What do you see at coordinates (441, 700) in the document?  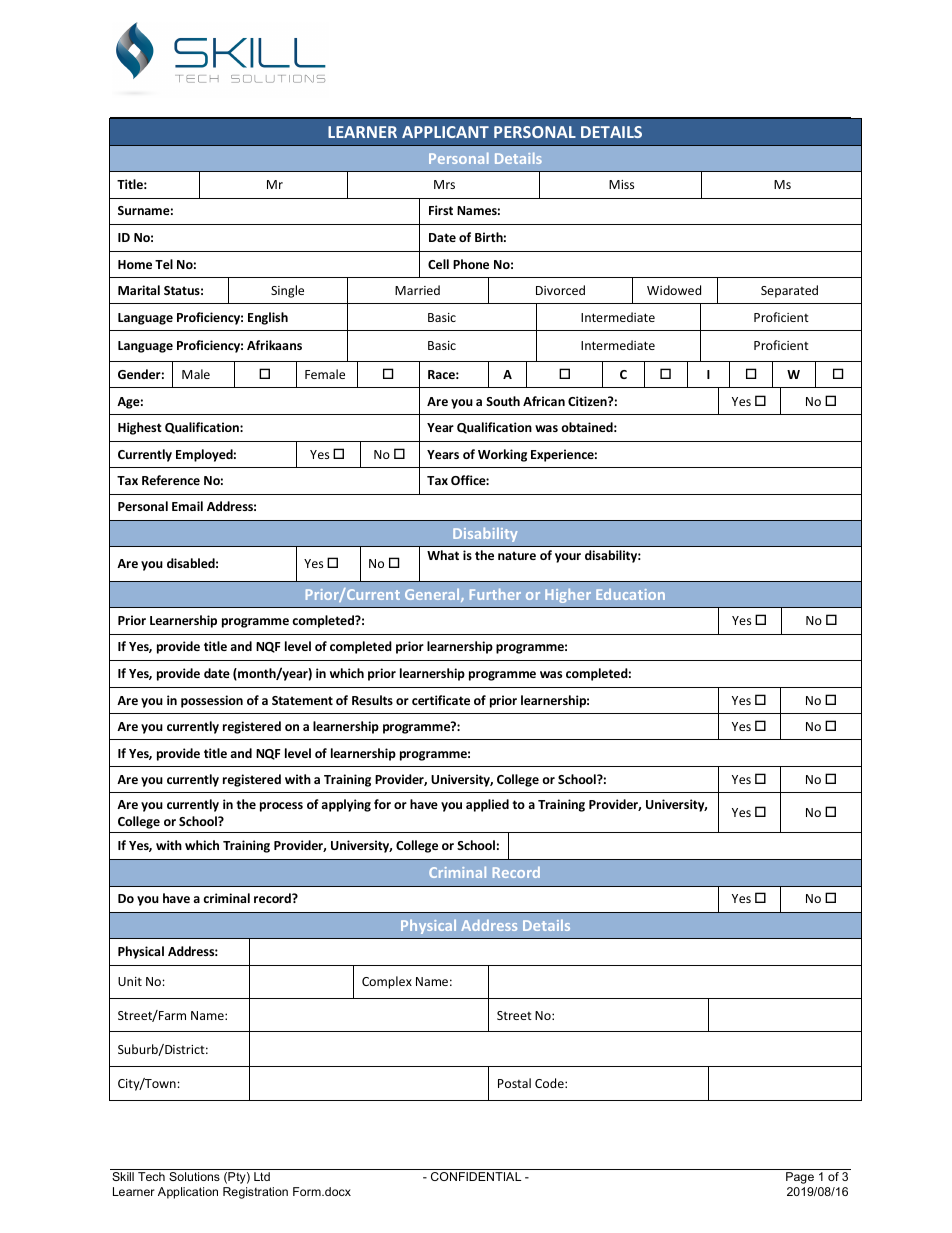 I see `certificate` at bounding box center [441, 700].
